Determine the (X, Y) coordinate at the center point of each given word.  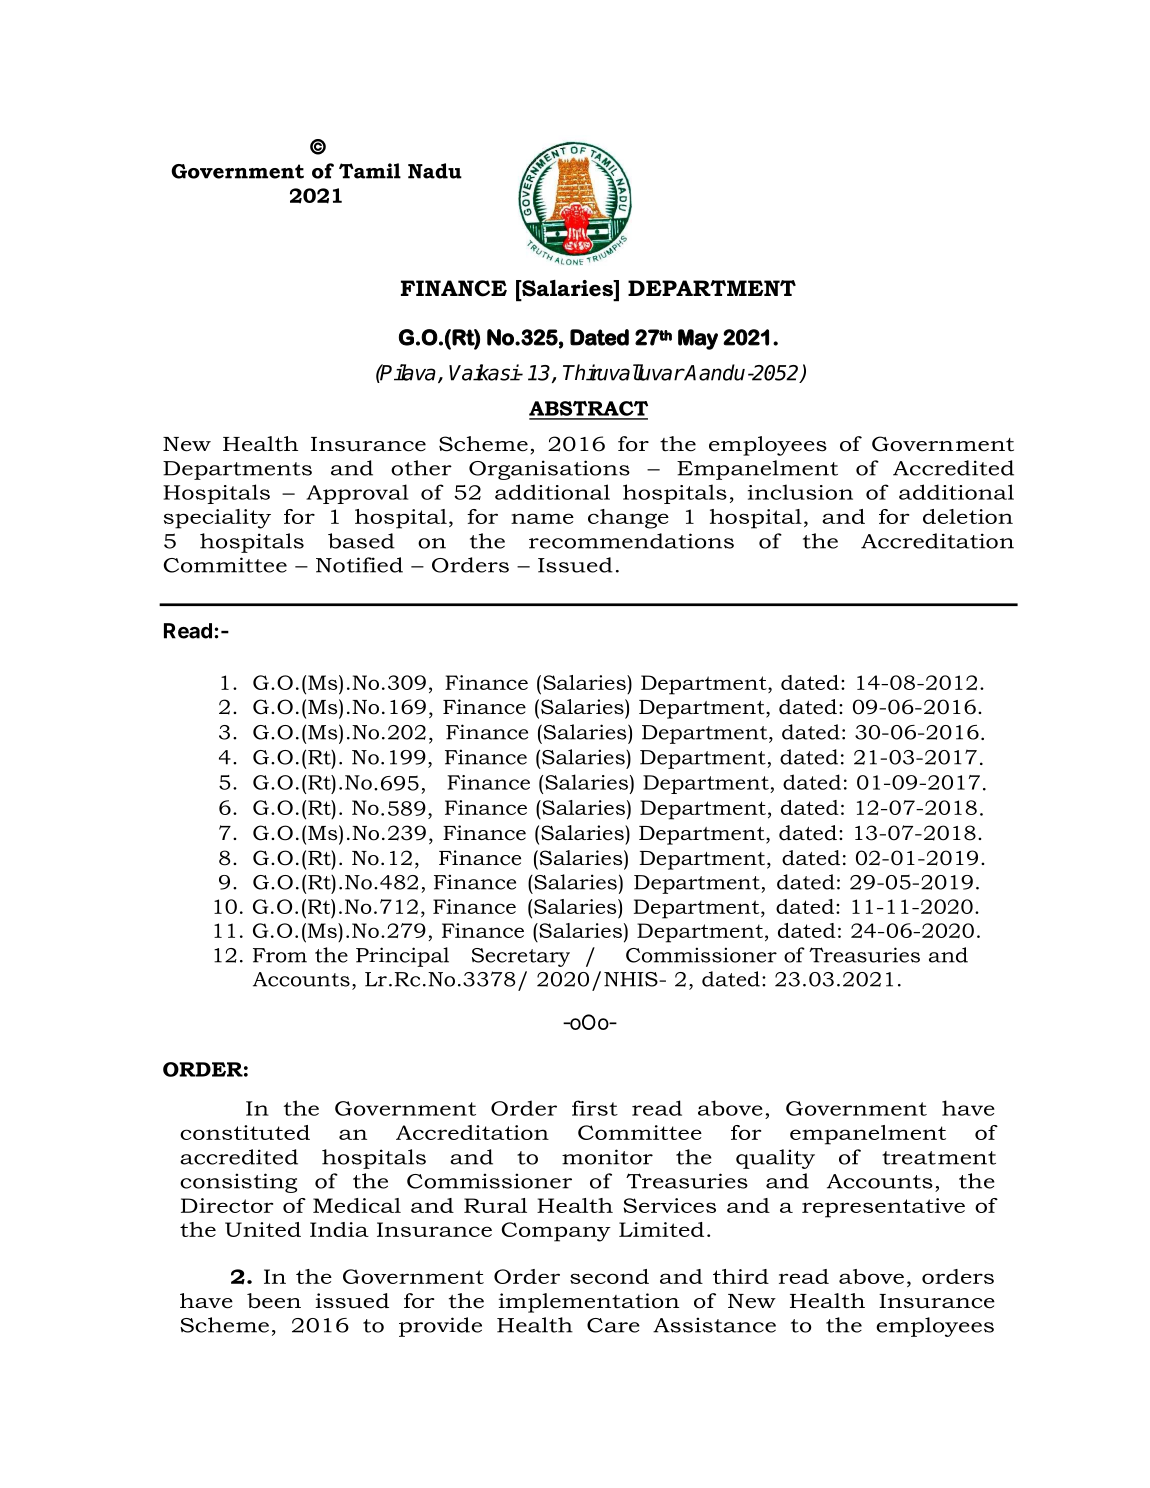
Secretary (521, 957)
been (274, 1301)
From (280, 955)
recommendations (631, 541)
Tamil (370, 171)
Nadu (435, 171)
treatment (939, 1158)
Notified (359, 565)
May (698, 339)
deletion (968, 516)
